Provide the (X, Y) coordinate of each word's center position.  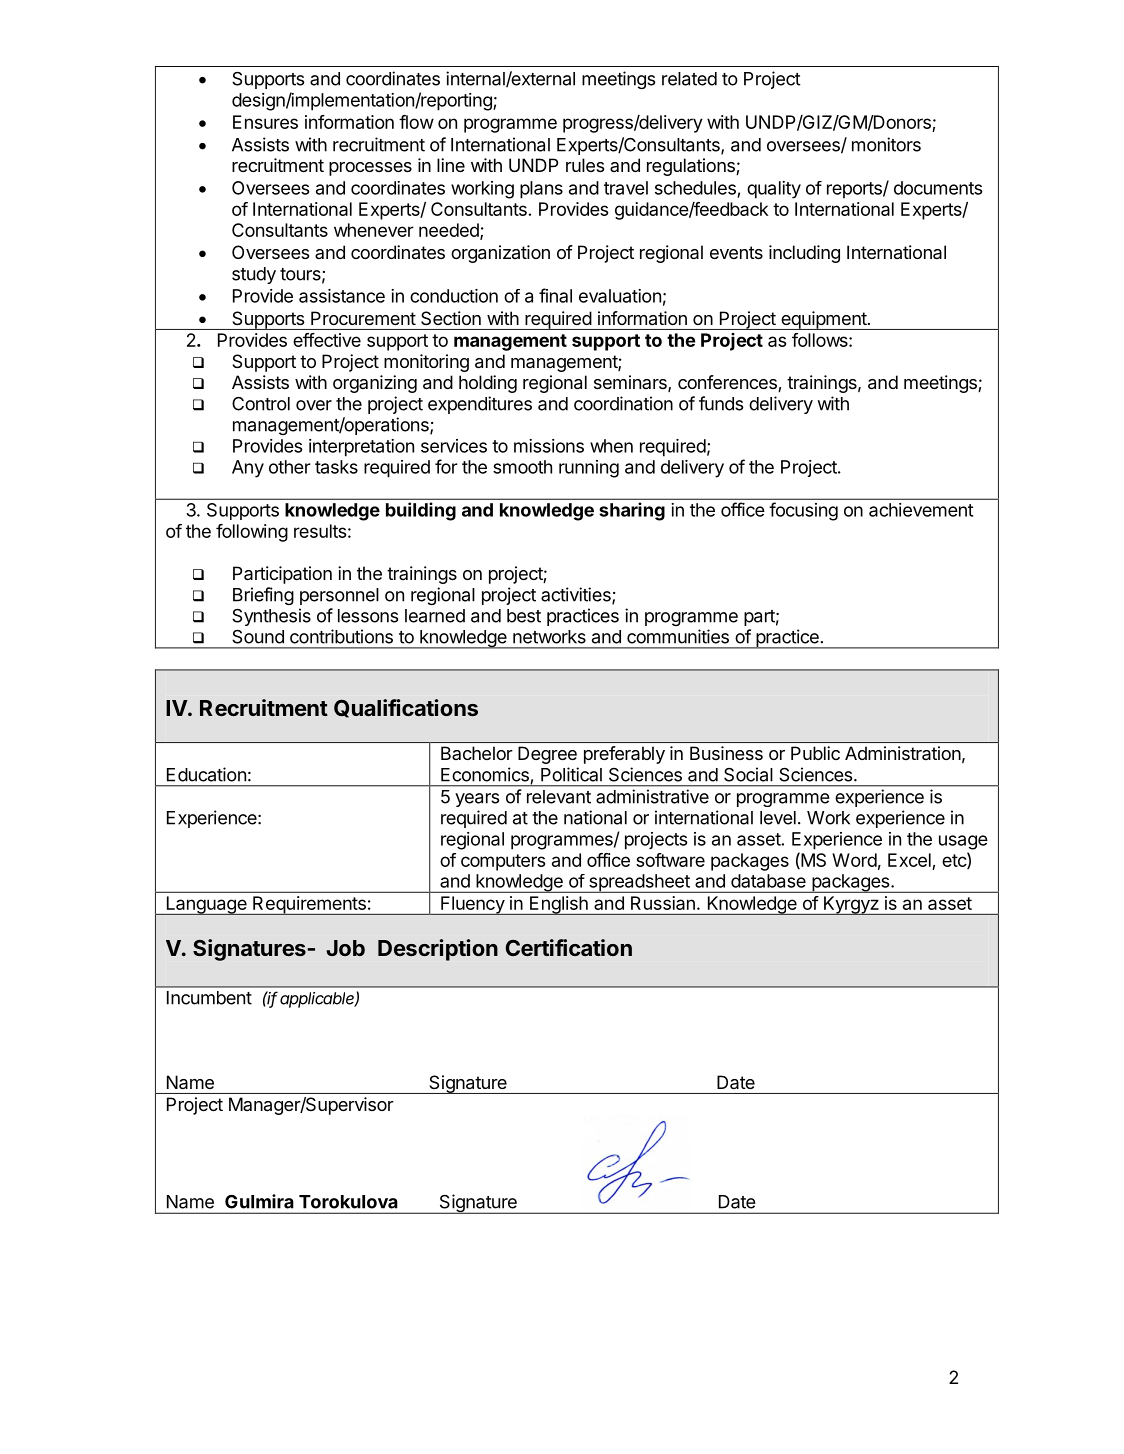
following (252, 533)
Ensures (265, 122)
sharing (632, 511)
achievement (921, 510)
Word (854, 860)
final (555, 295)
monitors (886, 144)
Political (571, 774)
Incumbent (209, 998)
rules (585, 165)
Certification (569, 947)
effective (327, 340)
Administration (903, 753)
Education (206, 774)
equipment (823, 320)
